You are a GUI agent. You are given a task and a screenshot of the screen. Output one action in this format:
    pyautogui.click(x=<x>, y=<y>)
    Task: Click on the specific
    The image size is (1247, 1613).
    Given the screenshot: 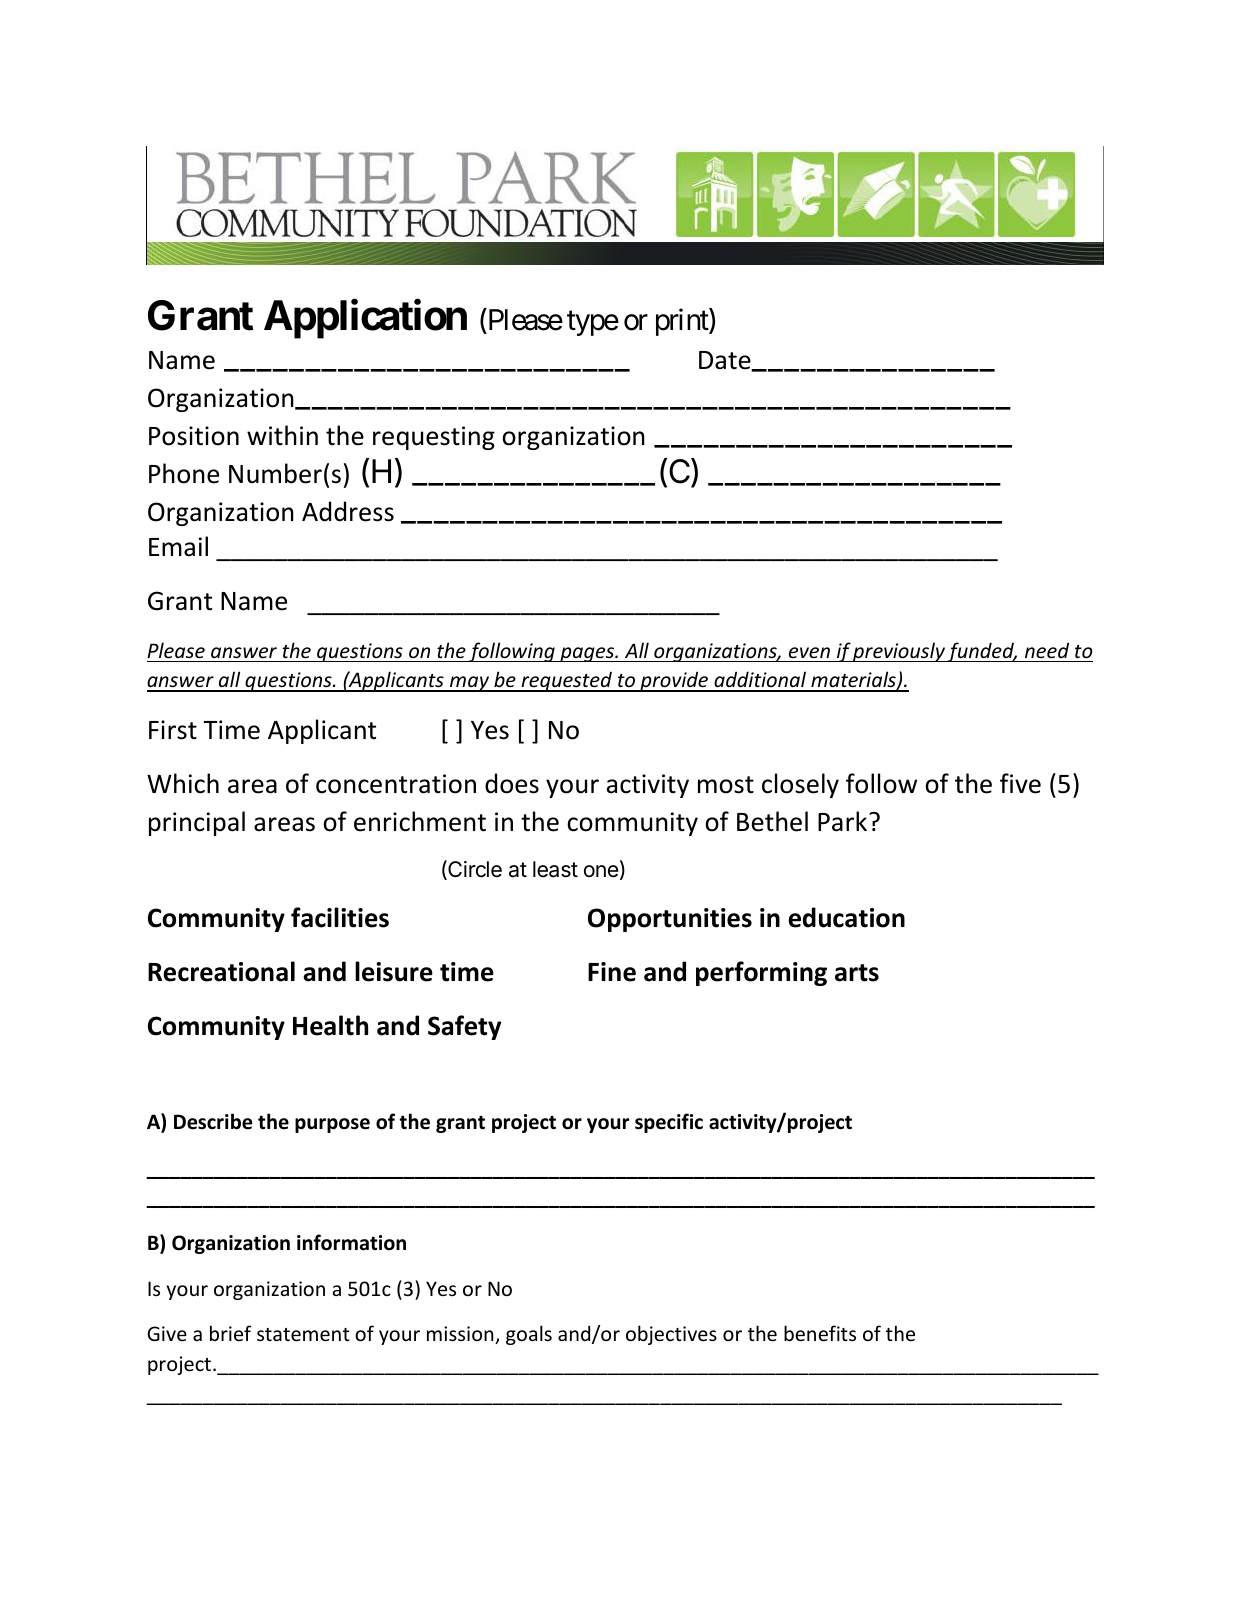 What is the action you would take?
    pyautogui.click(x=669, y=1123)
